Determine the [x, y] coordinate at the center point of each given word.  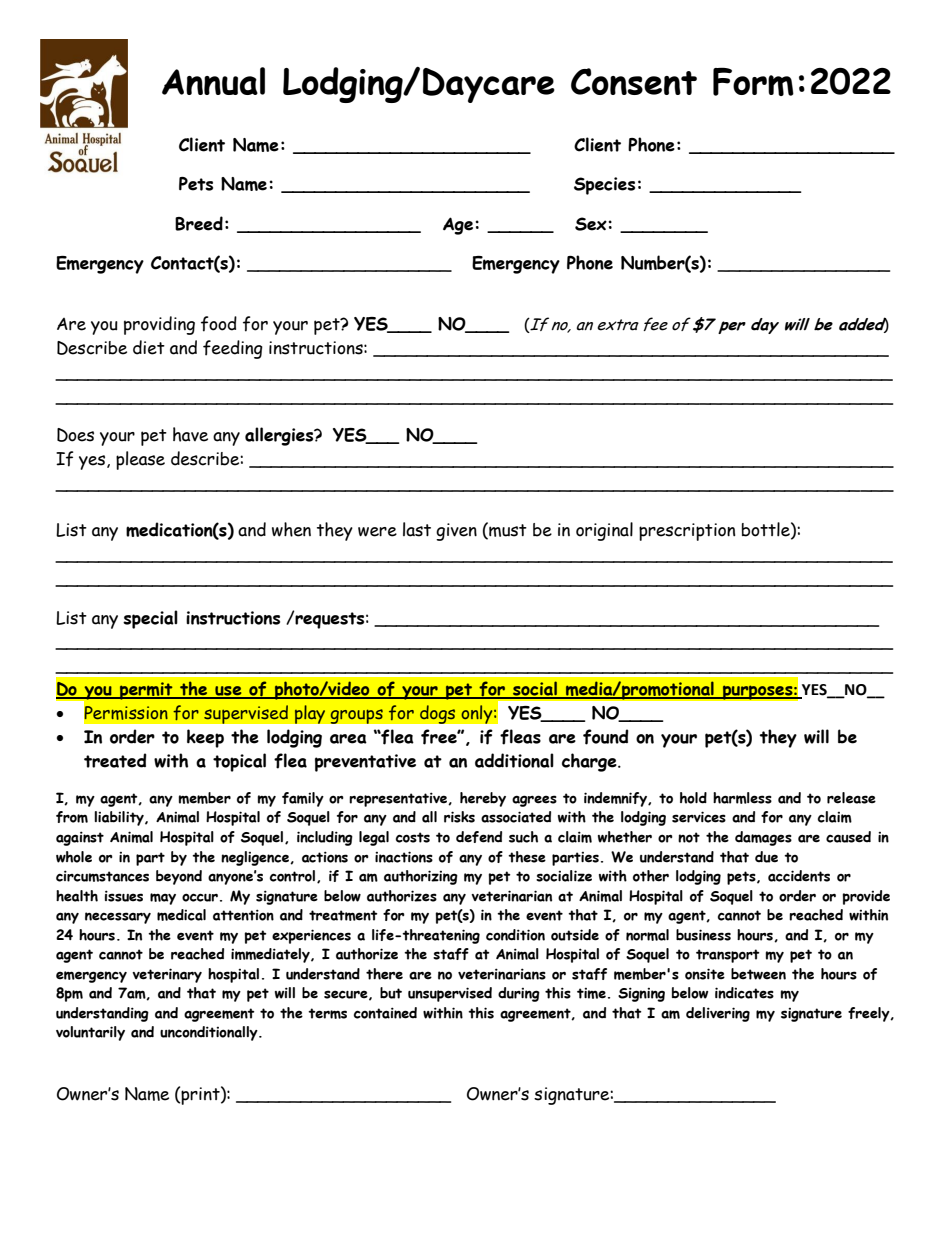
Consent [634, 81]
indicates [744, 993]
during [519, 994]
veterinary [167, 975]
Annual [213, 81]
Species [604, 186]
